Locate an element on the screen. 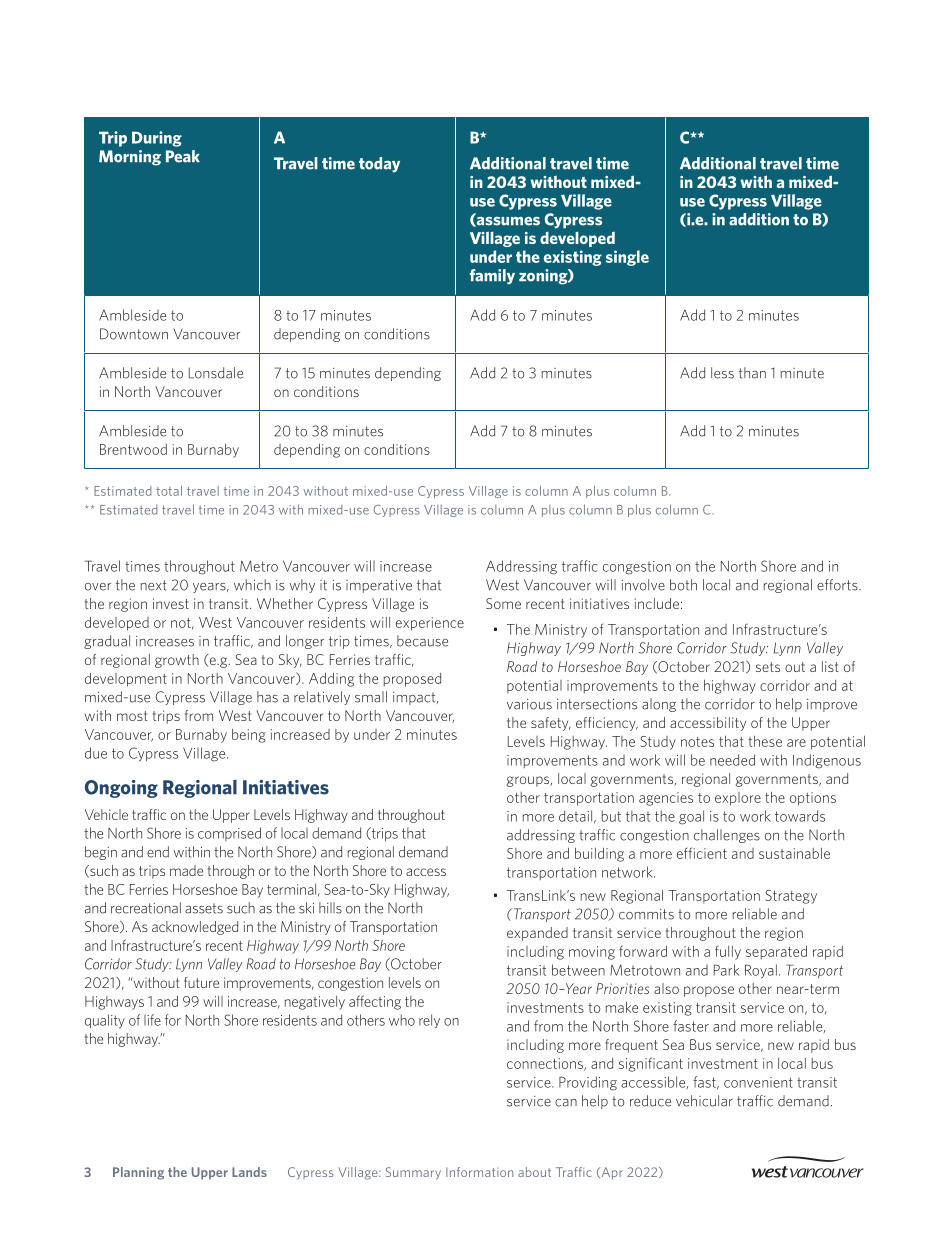 The image size is (952, 1233). vehicular is located at coordinates (704, 1101).
